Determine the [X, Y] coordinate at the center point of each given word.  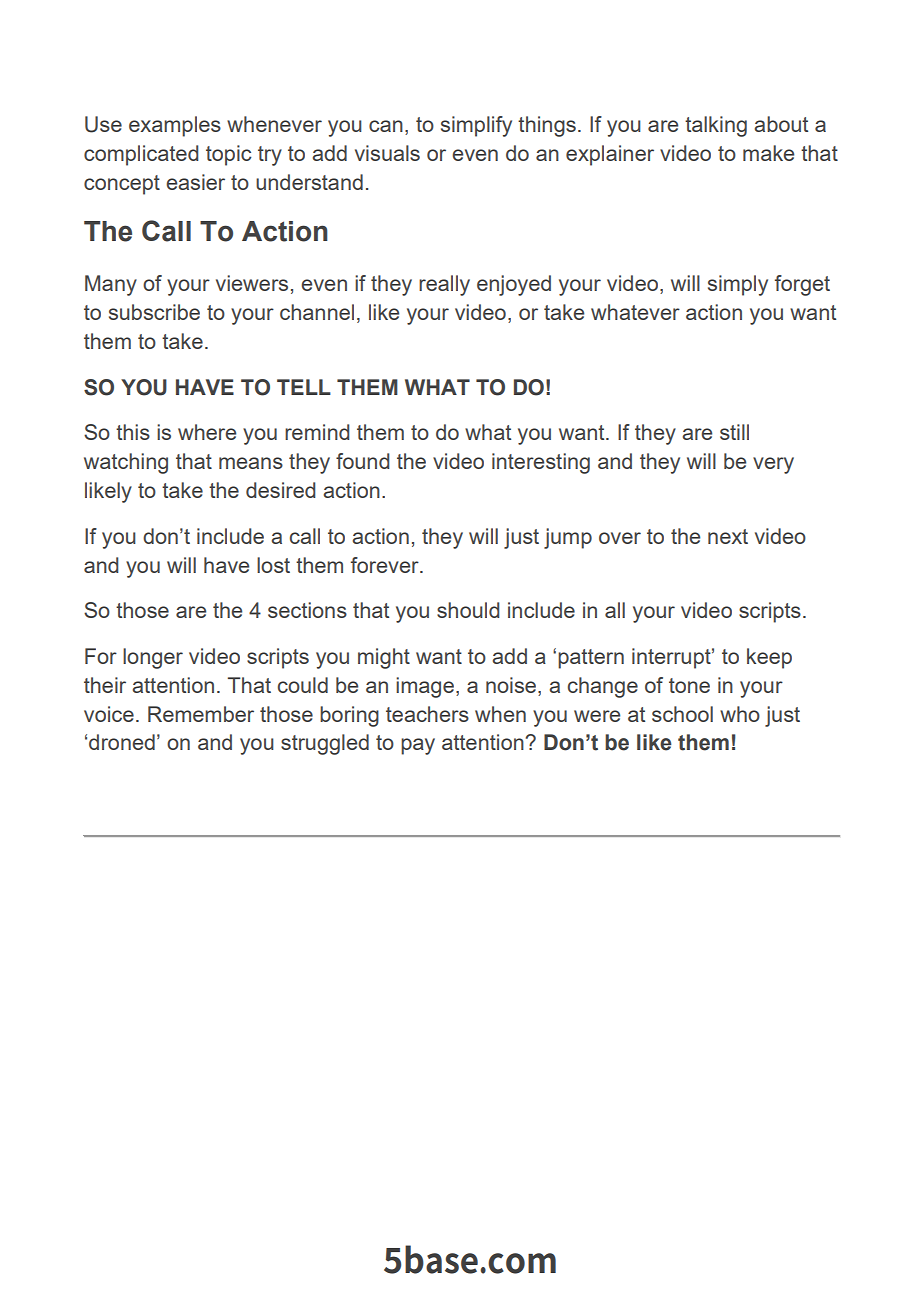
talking [716, 126]
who [740, 714]
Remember [201, 714]
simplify [476, 126]
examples [175, 126]
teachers [427, 714]
